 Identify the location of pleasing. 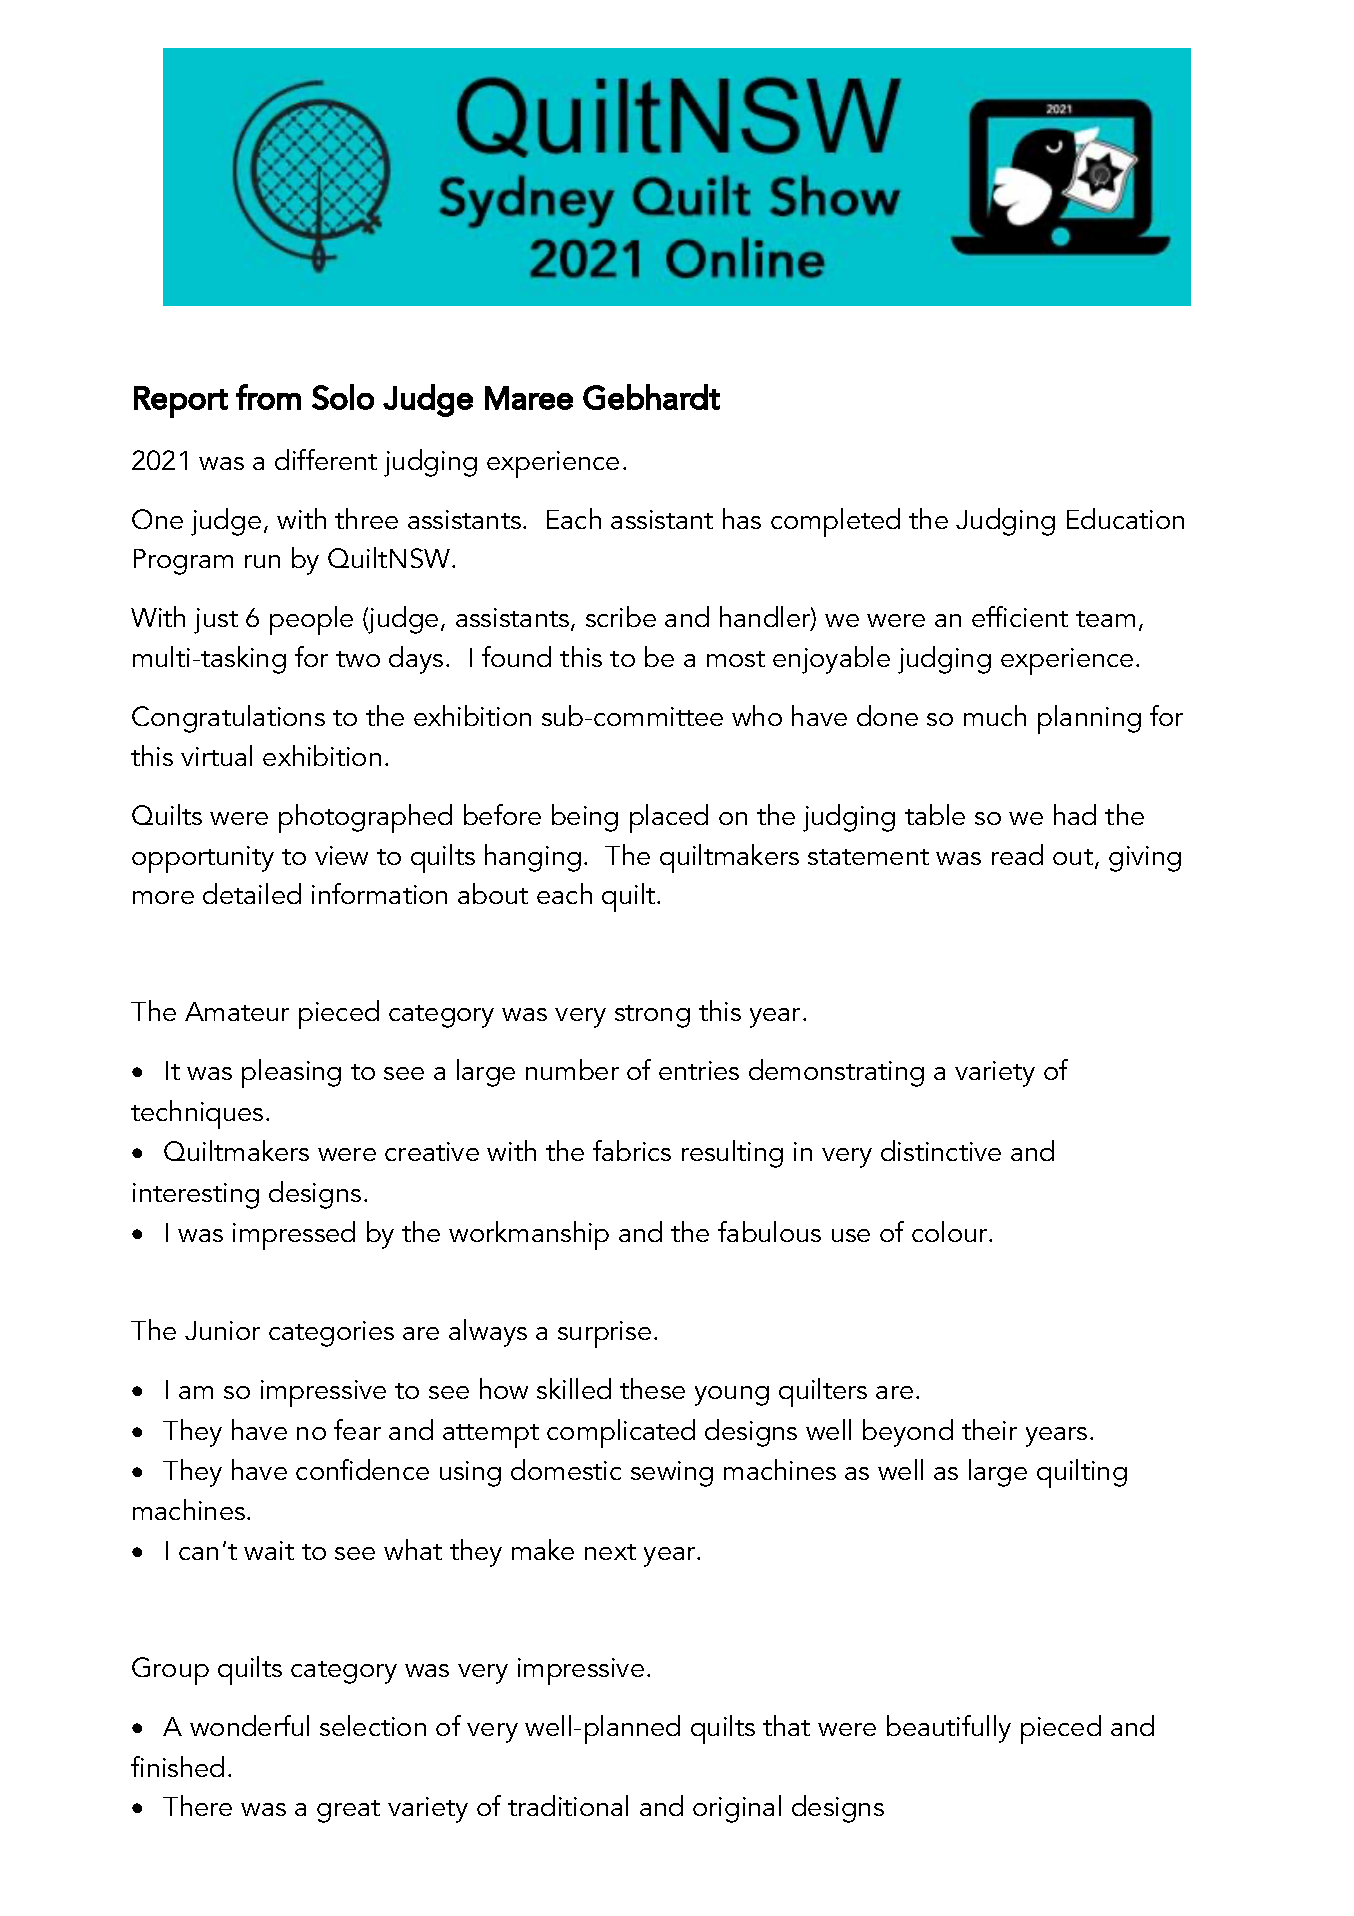
(291, 1073).
